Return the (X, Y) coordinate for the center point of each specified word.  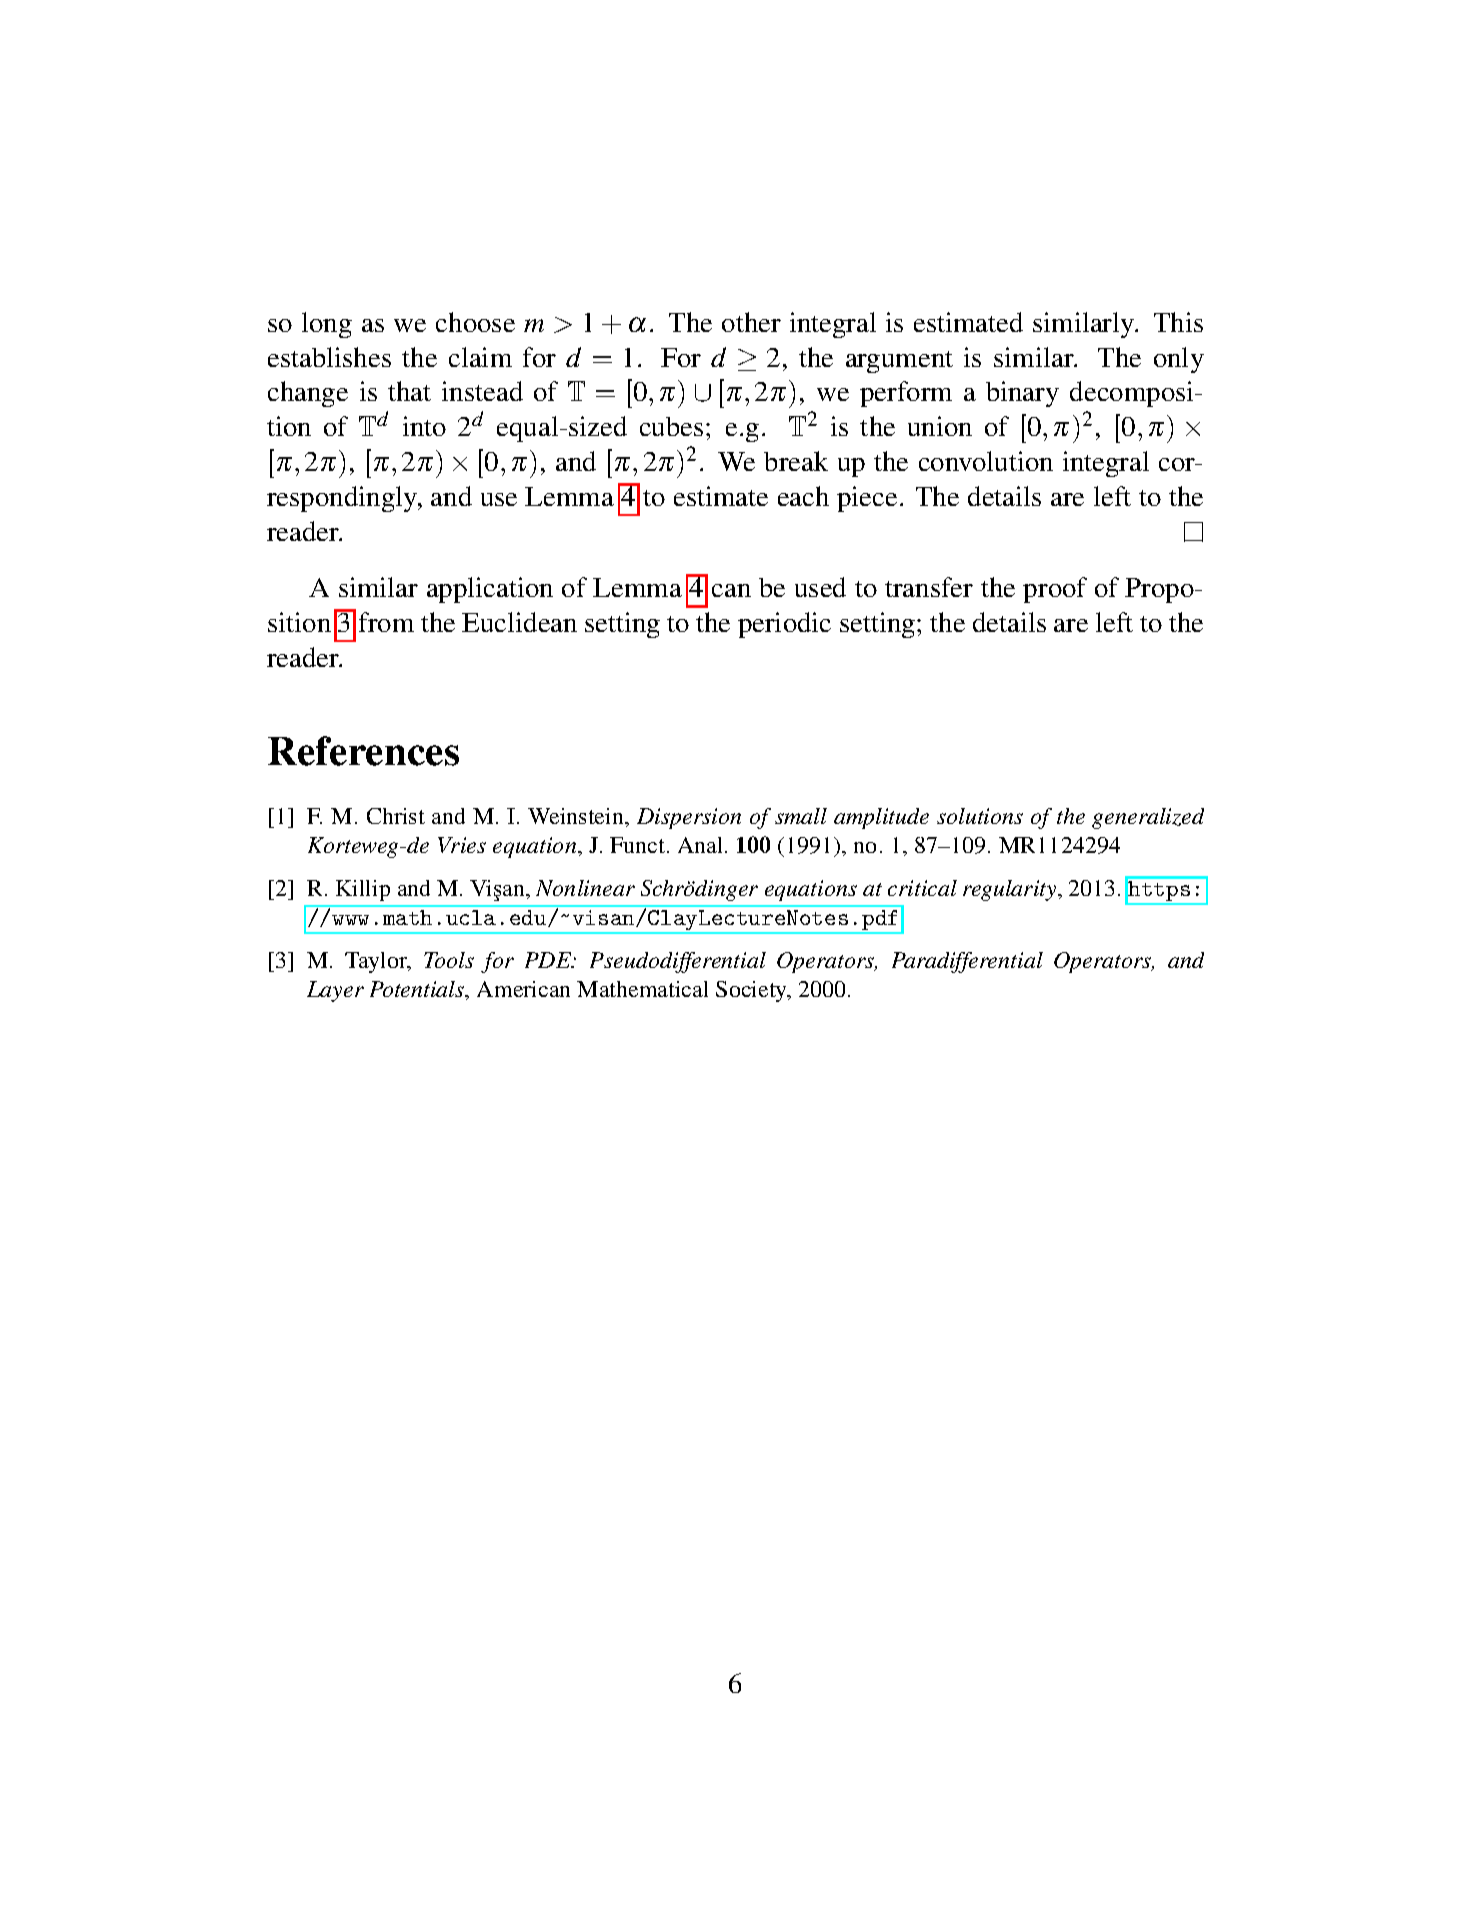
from (386, 622)
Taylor (377, 962)
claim (480, 357)
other (751, 322)
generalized (1148, 818)
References (363, 751)
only (1179, 360)
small (801, 816)
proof (1055, 590)
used (820, 587)
